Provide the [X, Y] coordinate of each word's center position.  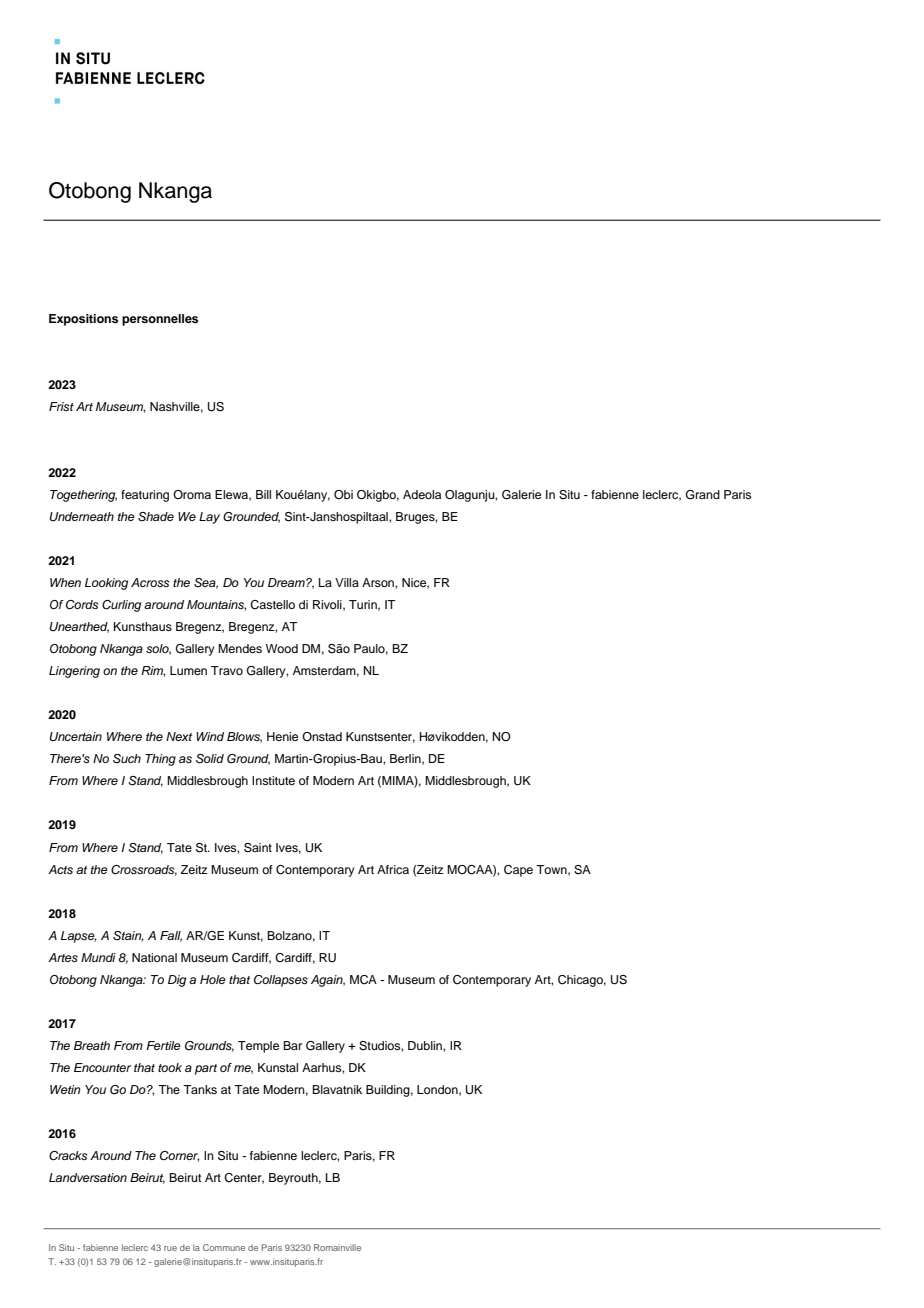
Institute [273, 780]
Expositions [83, 320]
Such [127, 759]
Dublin [426, 1045]
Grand [703, 495]
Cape [518, 871]
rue [170, 1248]
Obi [343, 495]
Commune [224, 1247]
